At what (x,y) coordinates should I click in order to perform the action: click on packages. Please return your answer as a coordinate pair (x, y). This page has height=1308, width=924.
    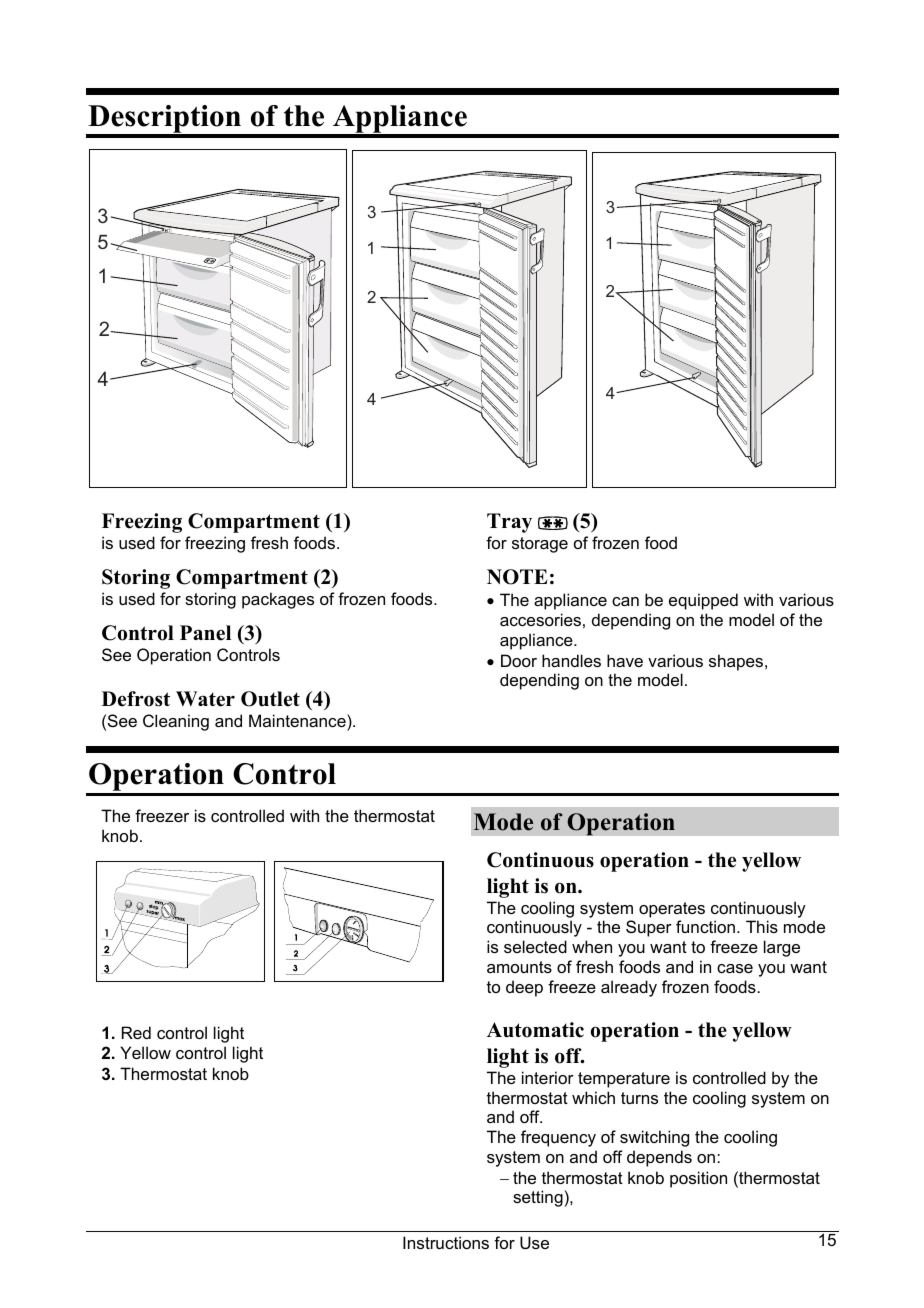
    Looking at the image, I should click on (278, 600).
